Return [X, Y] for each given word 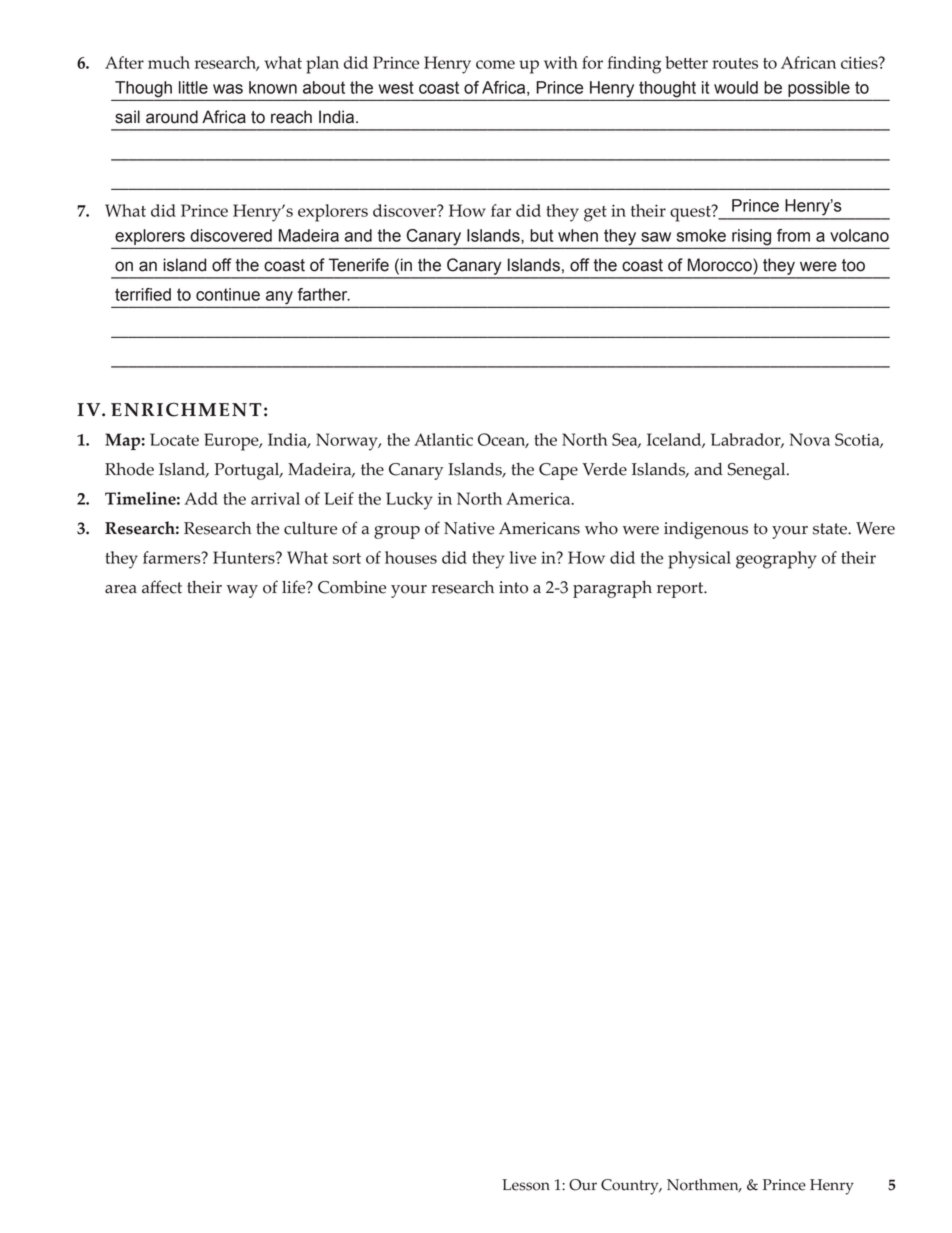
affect [162, 587]
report [681, 590]
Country [631, 1187]
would [736, 87]
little [193, 87]
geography [776, 560]
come [495, 64]
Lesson [526, 1185]
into [513, 587]
